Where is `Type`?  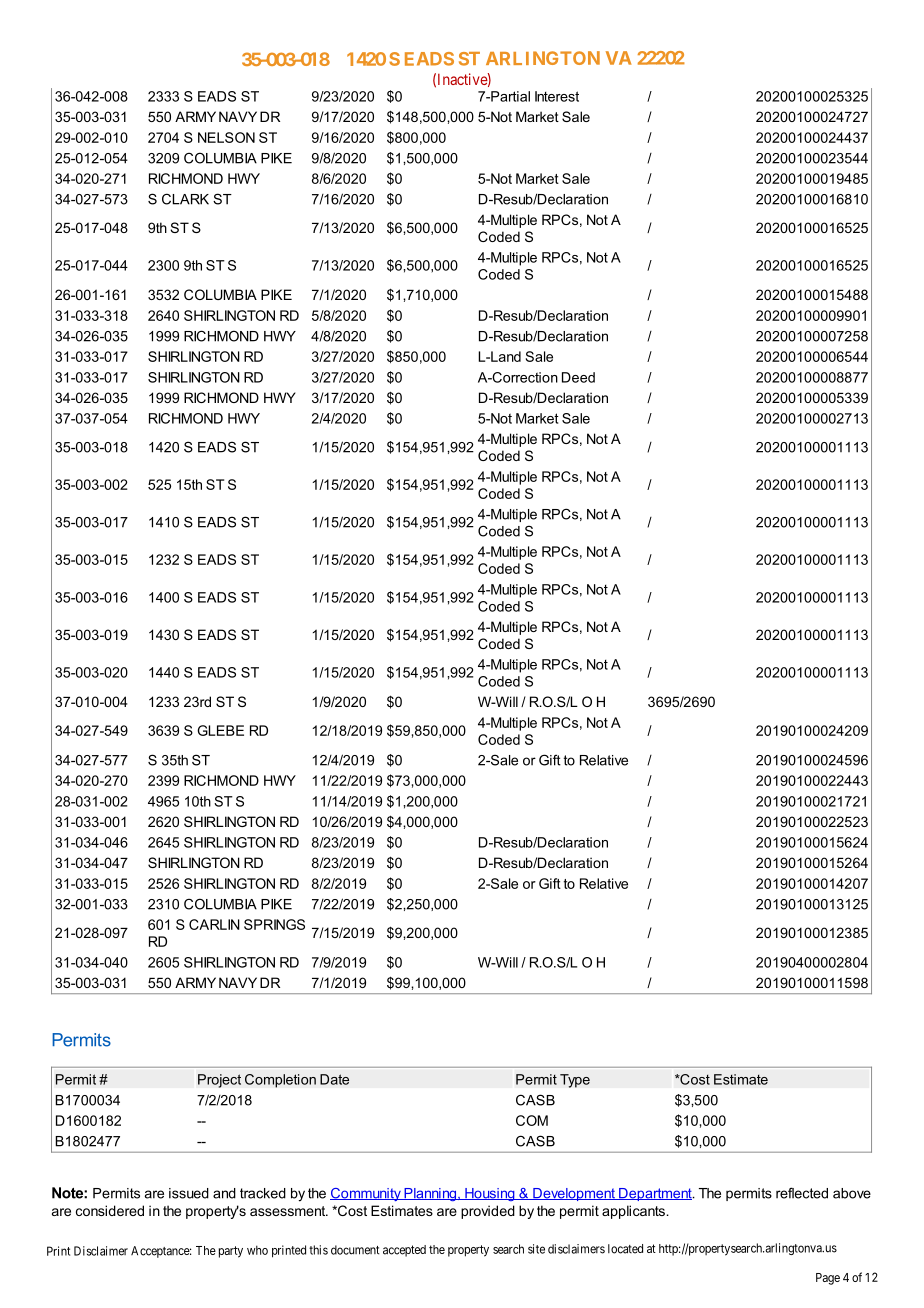 Type is located at coordinates (575, 1081).
